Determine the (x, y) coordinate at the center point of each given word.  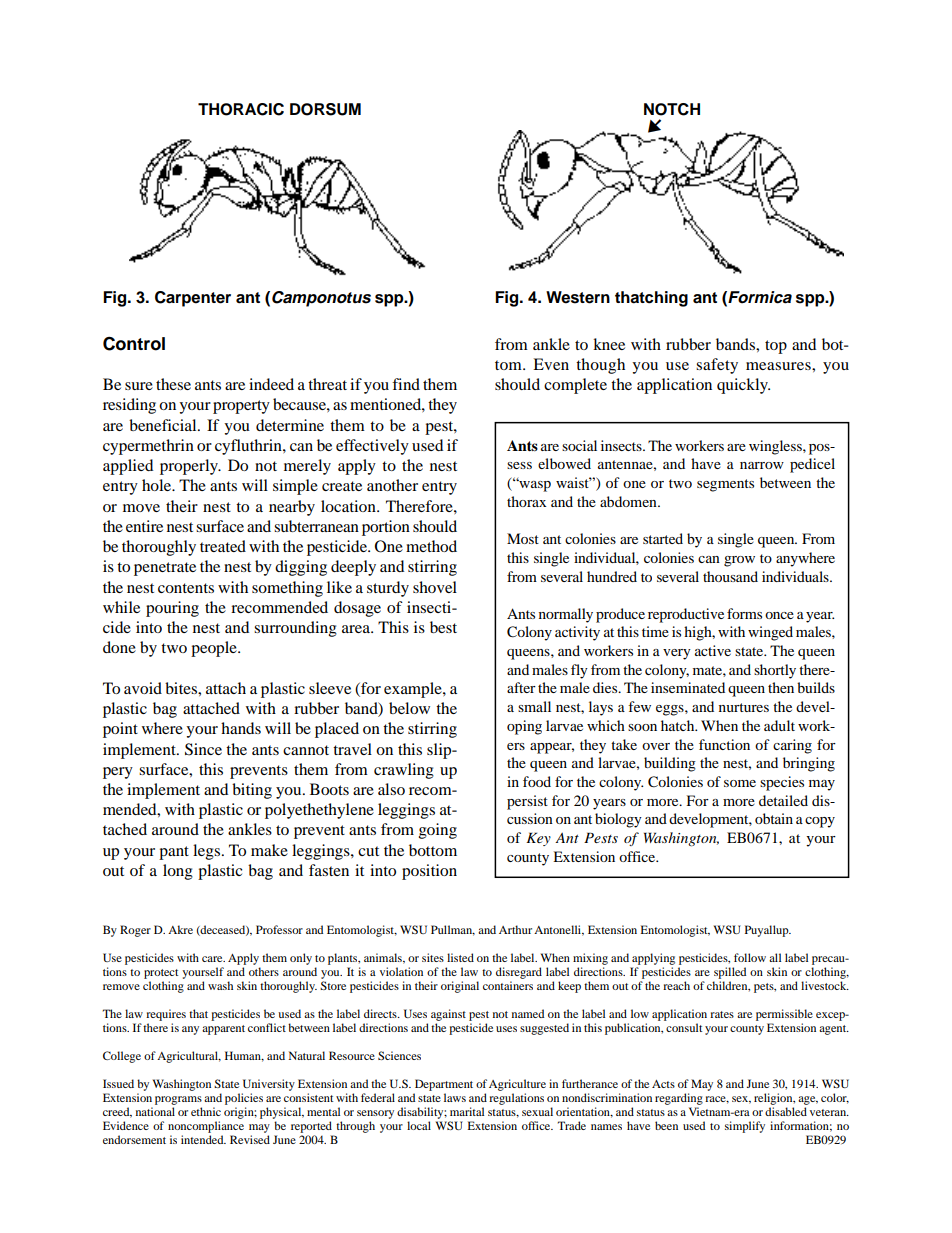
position (429, 872)
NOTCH (672, 109)
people (215, 649)
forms (744, 613)
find (406, 384)
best (443, 627)
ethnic (206, 1111)
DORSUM (325, 109)
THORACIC (241, 109)
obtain (774, 818)
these (173, 384)
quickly (743, 386)
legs (208, 852)
